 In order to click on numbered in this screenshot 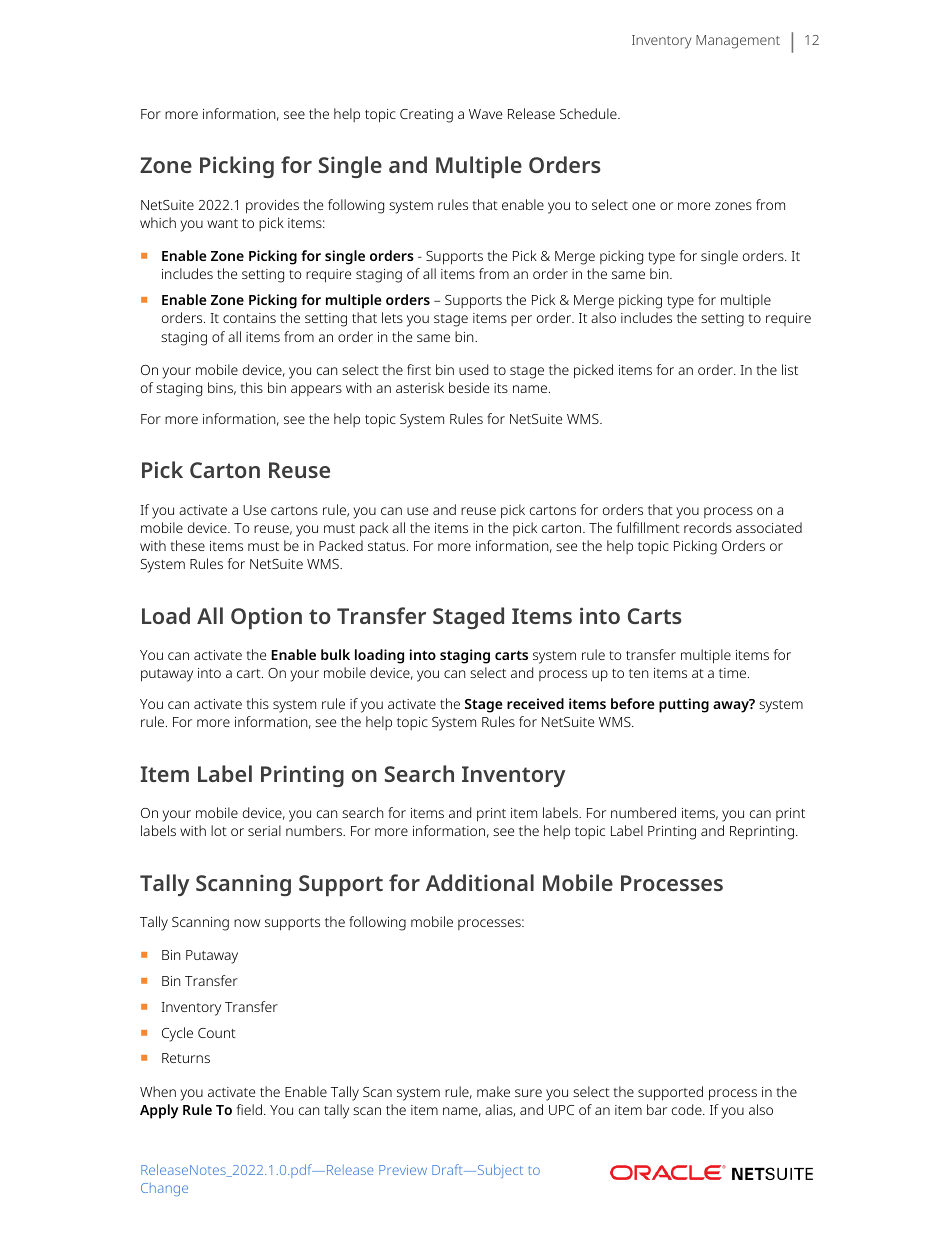, I will do `click(643, 812)`.
